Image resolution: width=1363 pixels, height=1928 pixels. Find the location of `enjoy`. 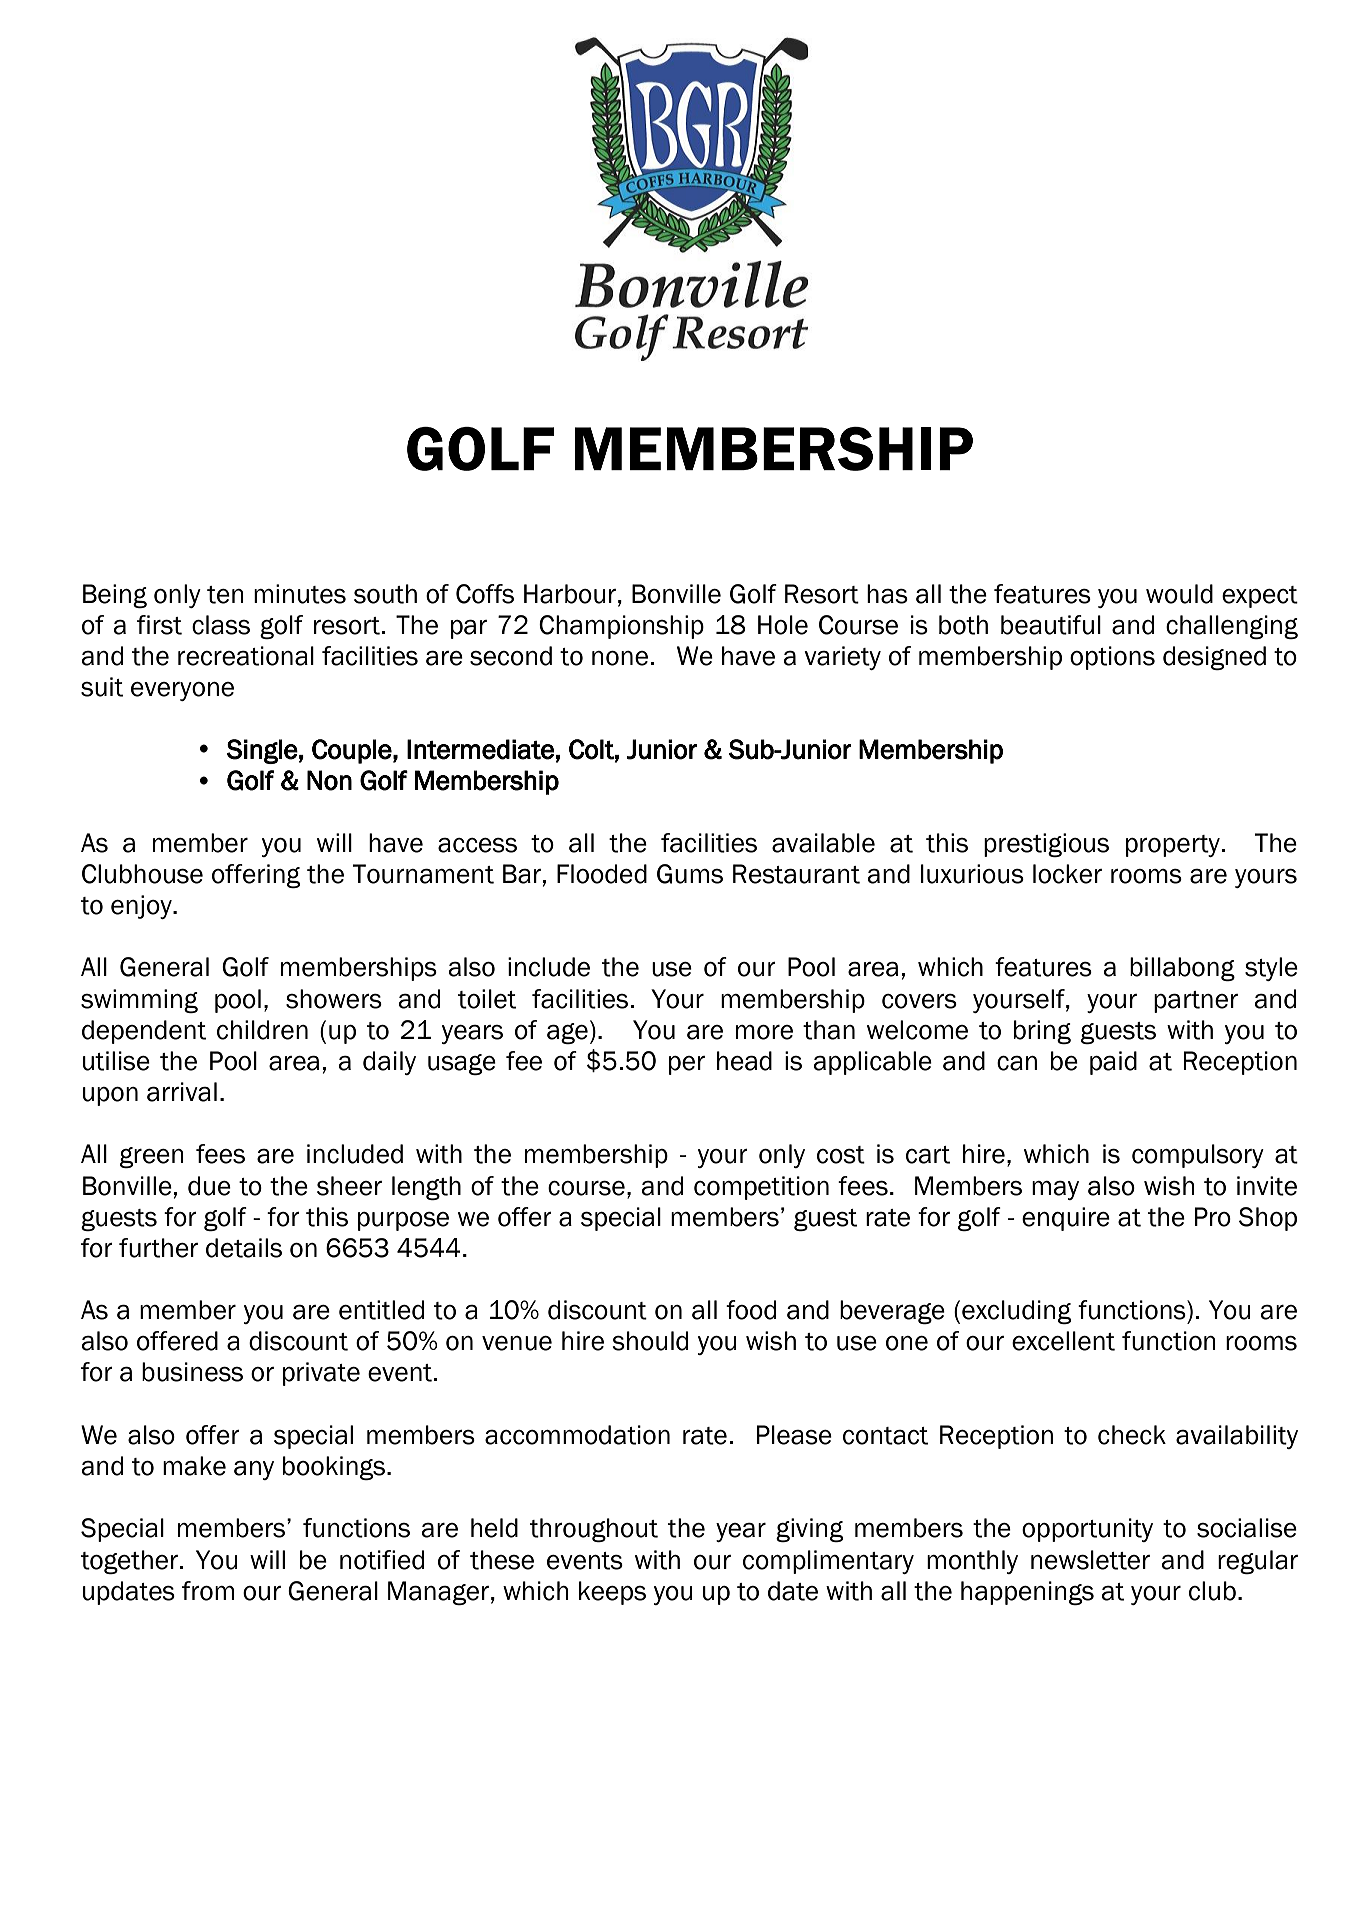

enjoy is located at coordinates (142, 907).
